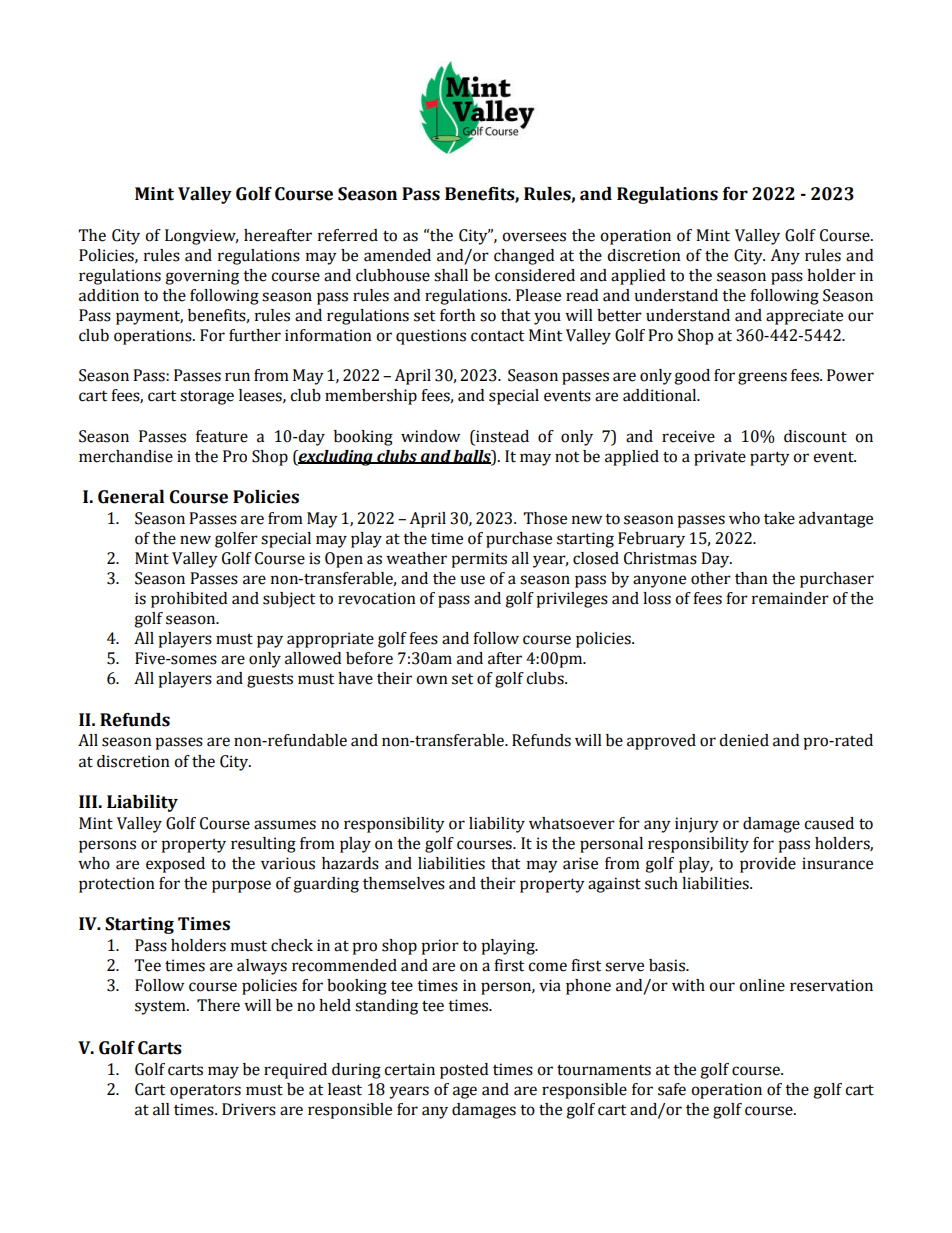  Describe the element at coordinates (205, 1091) in the image. I see `operators` at that location.
